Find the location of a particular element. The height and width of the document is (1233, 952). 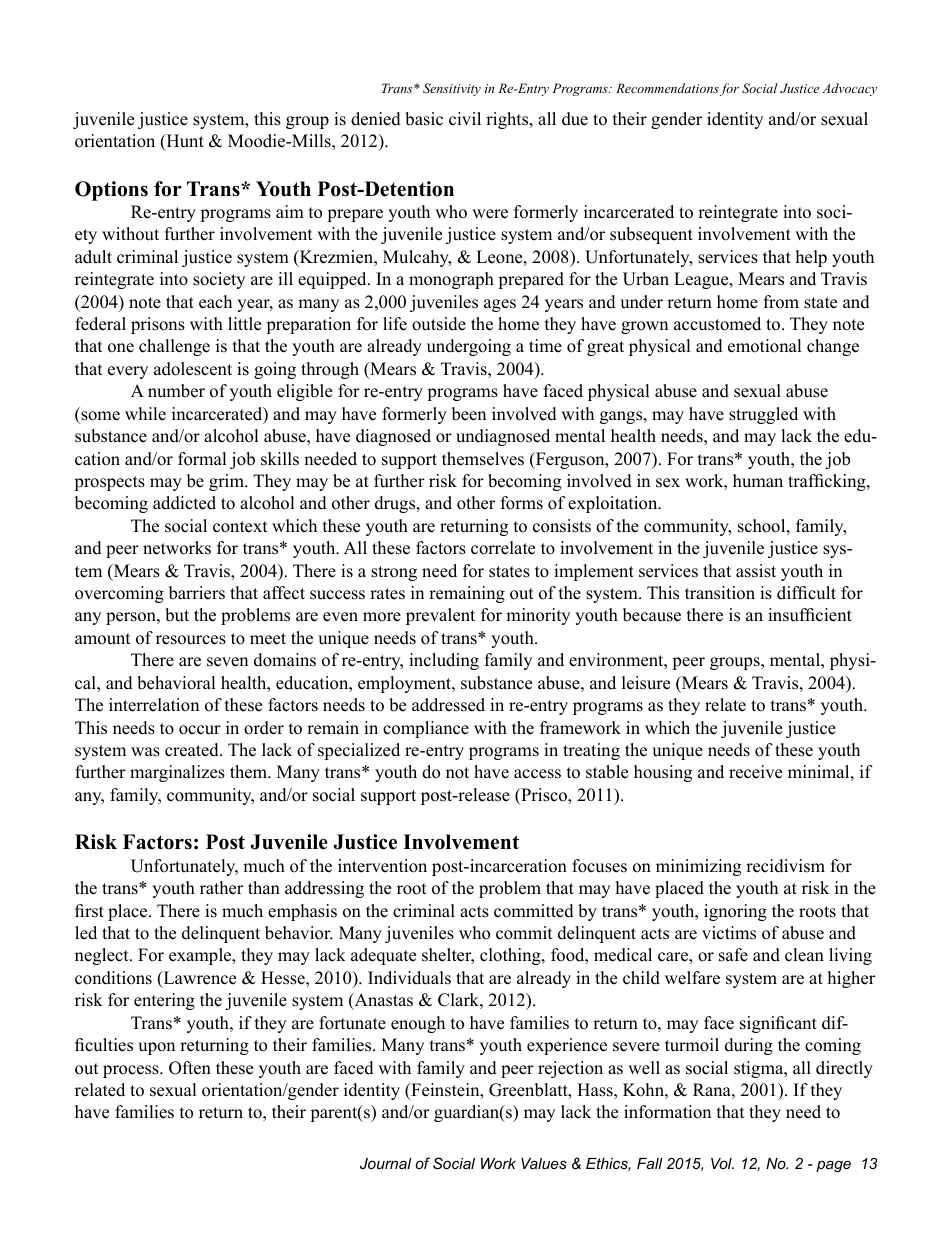

Advocacy is located at coordinates (849, 89).
